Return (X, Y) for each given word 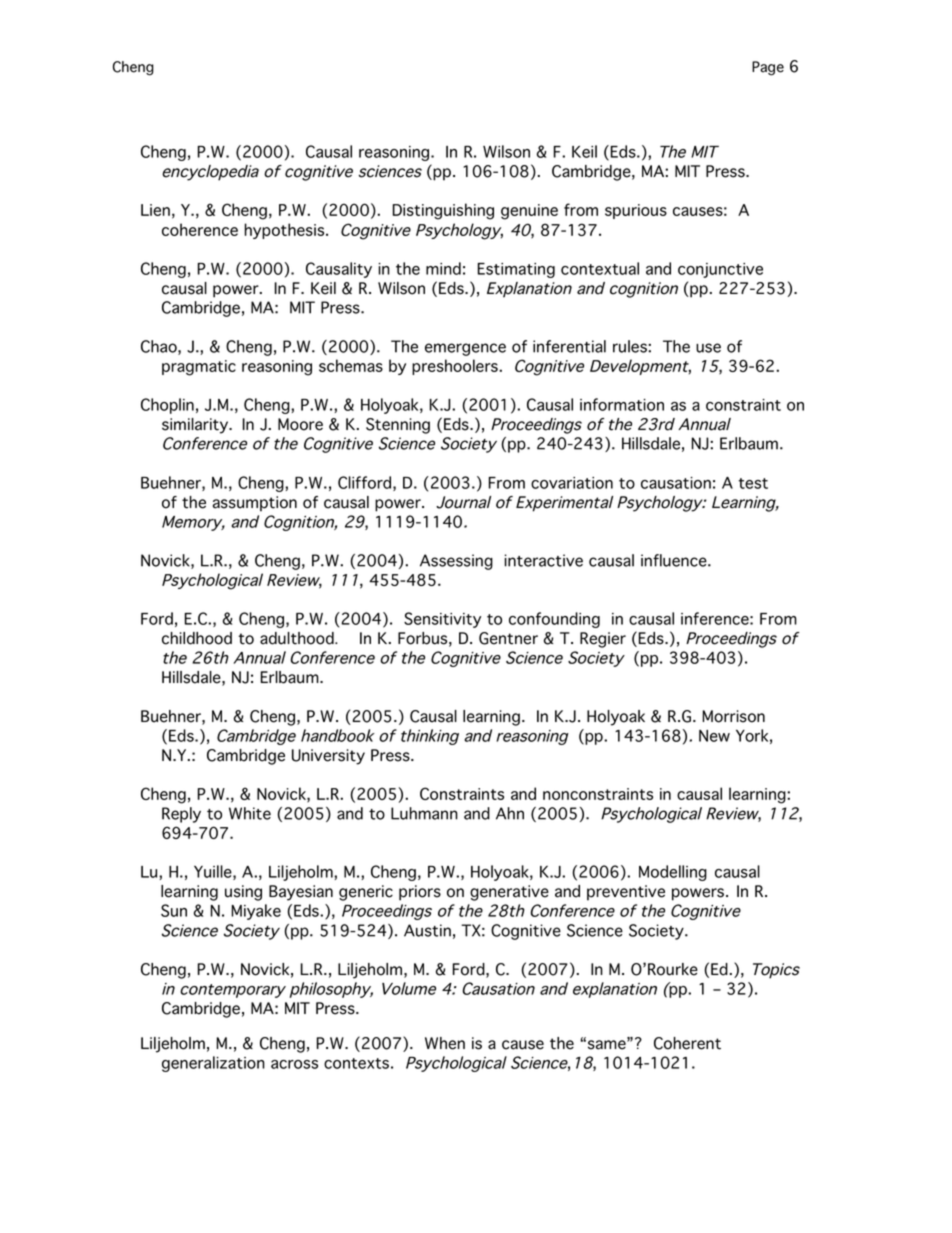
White (250, 813)
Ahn (510, 813)
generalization (213, 1064)
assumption (255, 504)
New (714, 736)
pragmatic (199, 368)
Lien (155, 210)
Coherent (687, 1043)
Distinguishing (443, 211)
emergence (465, 349)
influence (675, 560)
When (445, 1043)
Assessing (456, 562)
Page (768, 68)
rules (631, 346)
